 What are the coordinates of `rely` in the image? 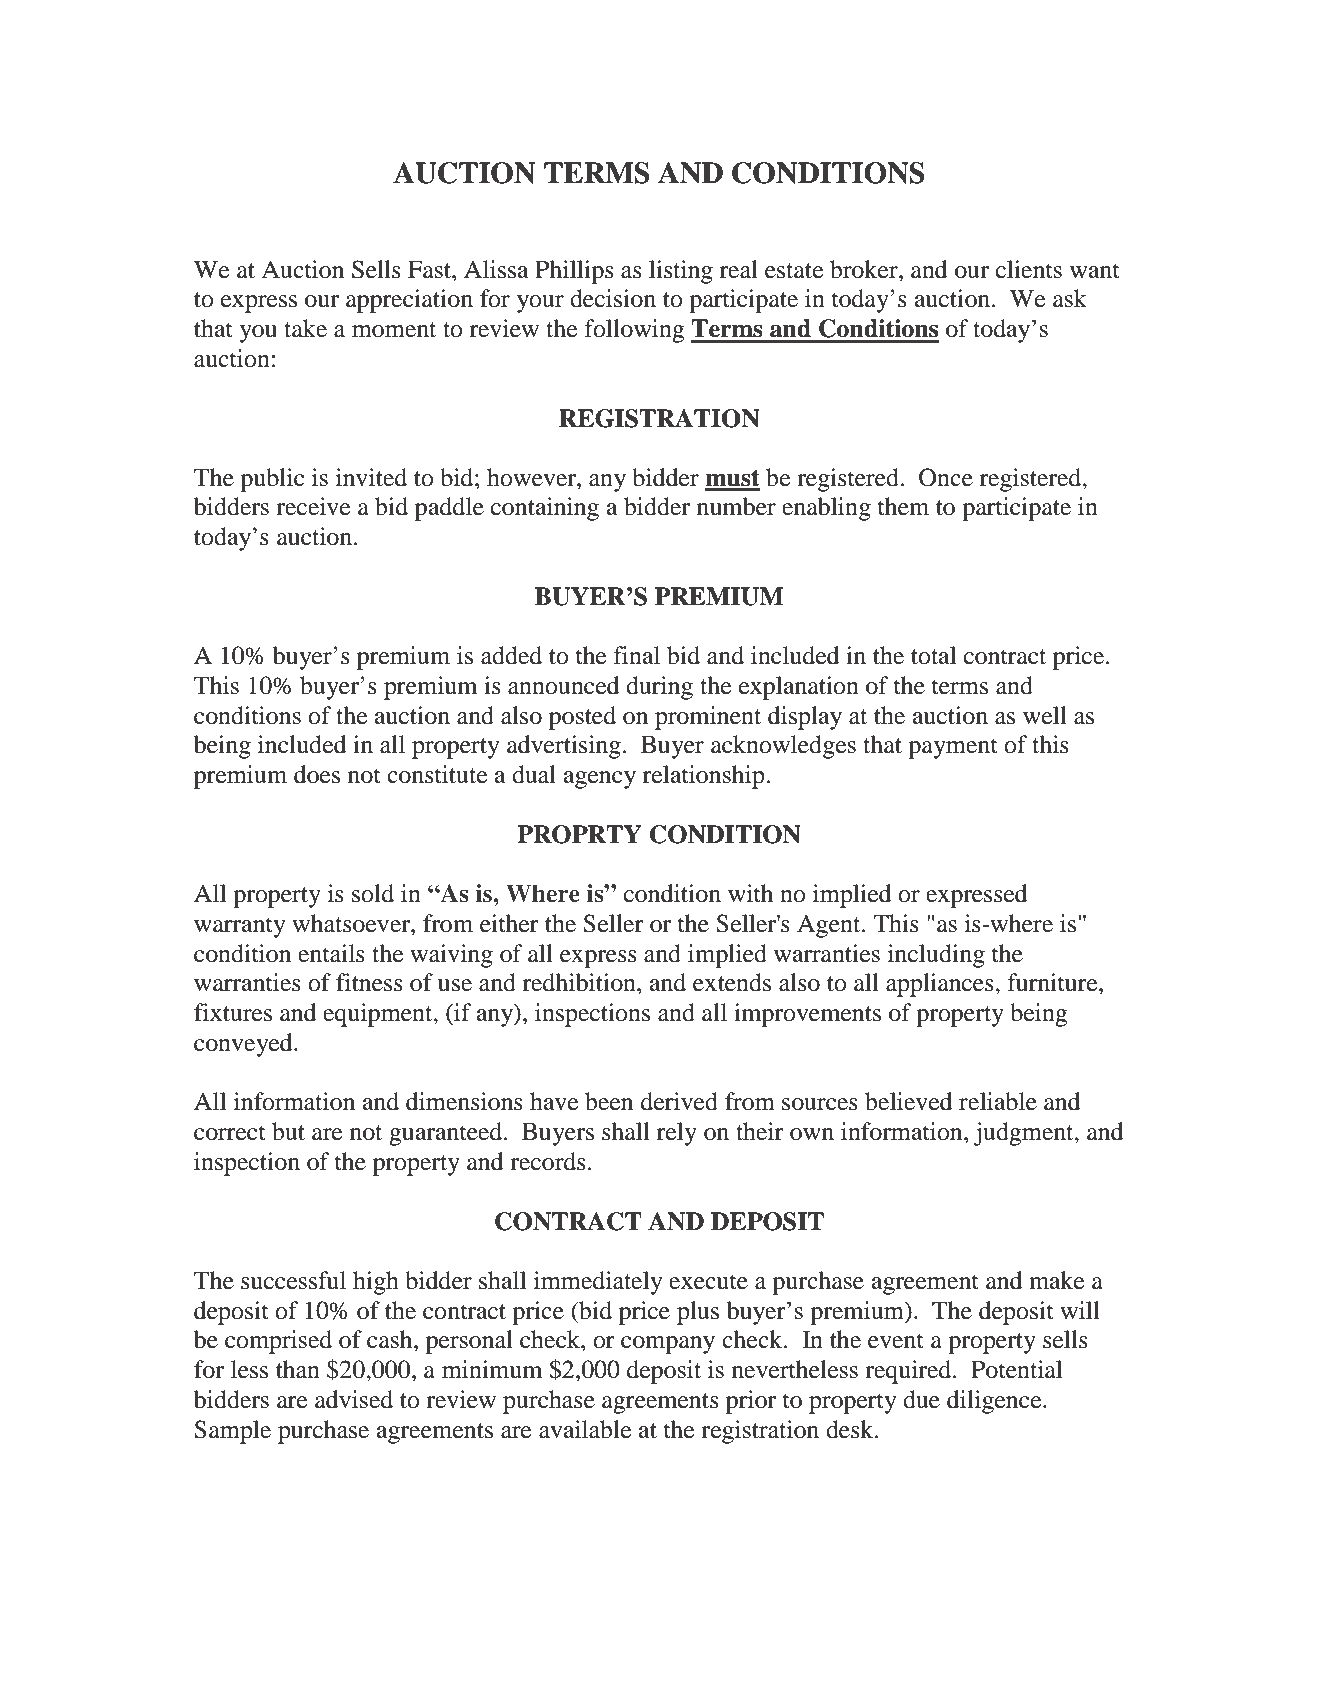 It's located at (677, 1134).
